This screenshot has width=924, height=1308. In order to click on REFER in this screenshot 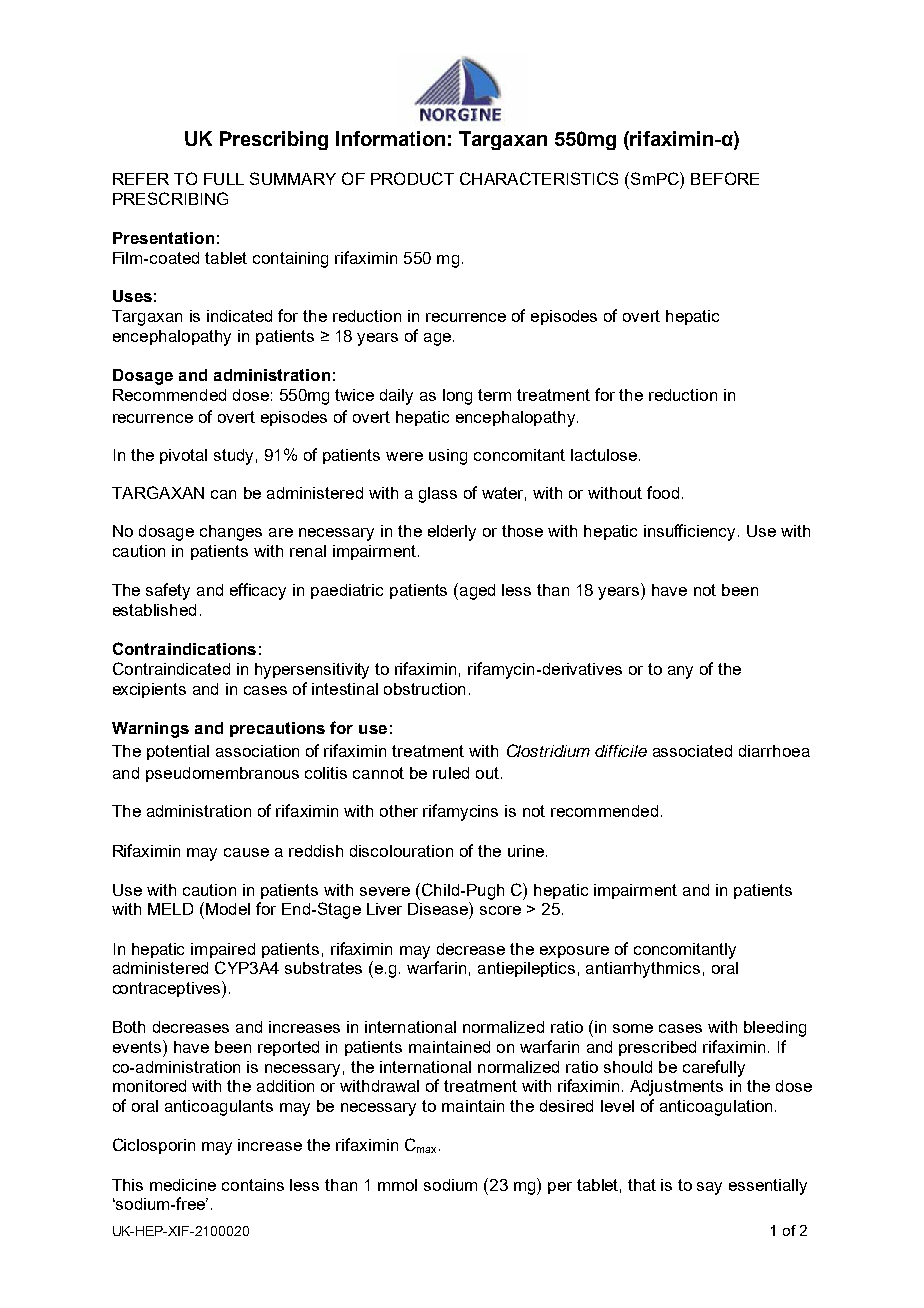, I will do `click(141, 179)`.
